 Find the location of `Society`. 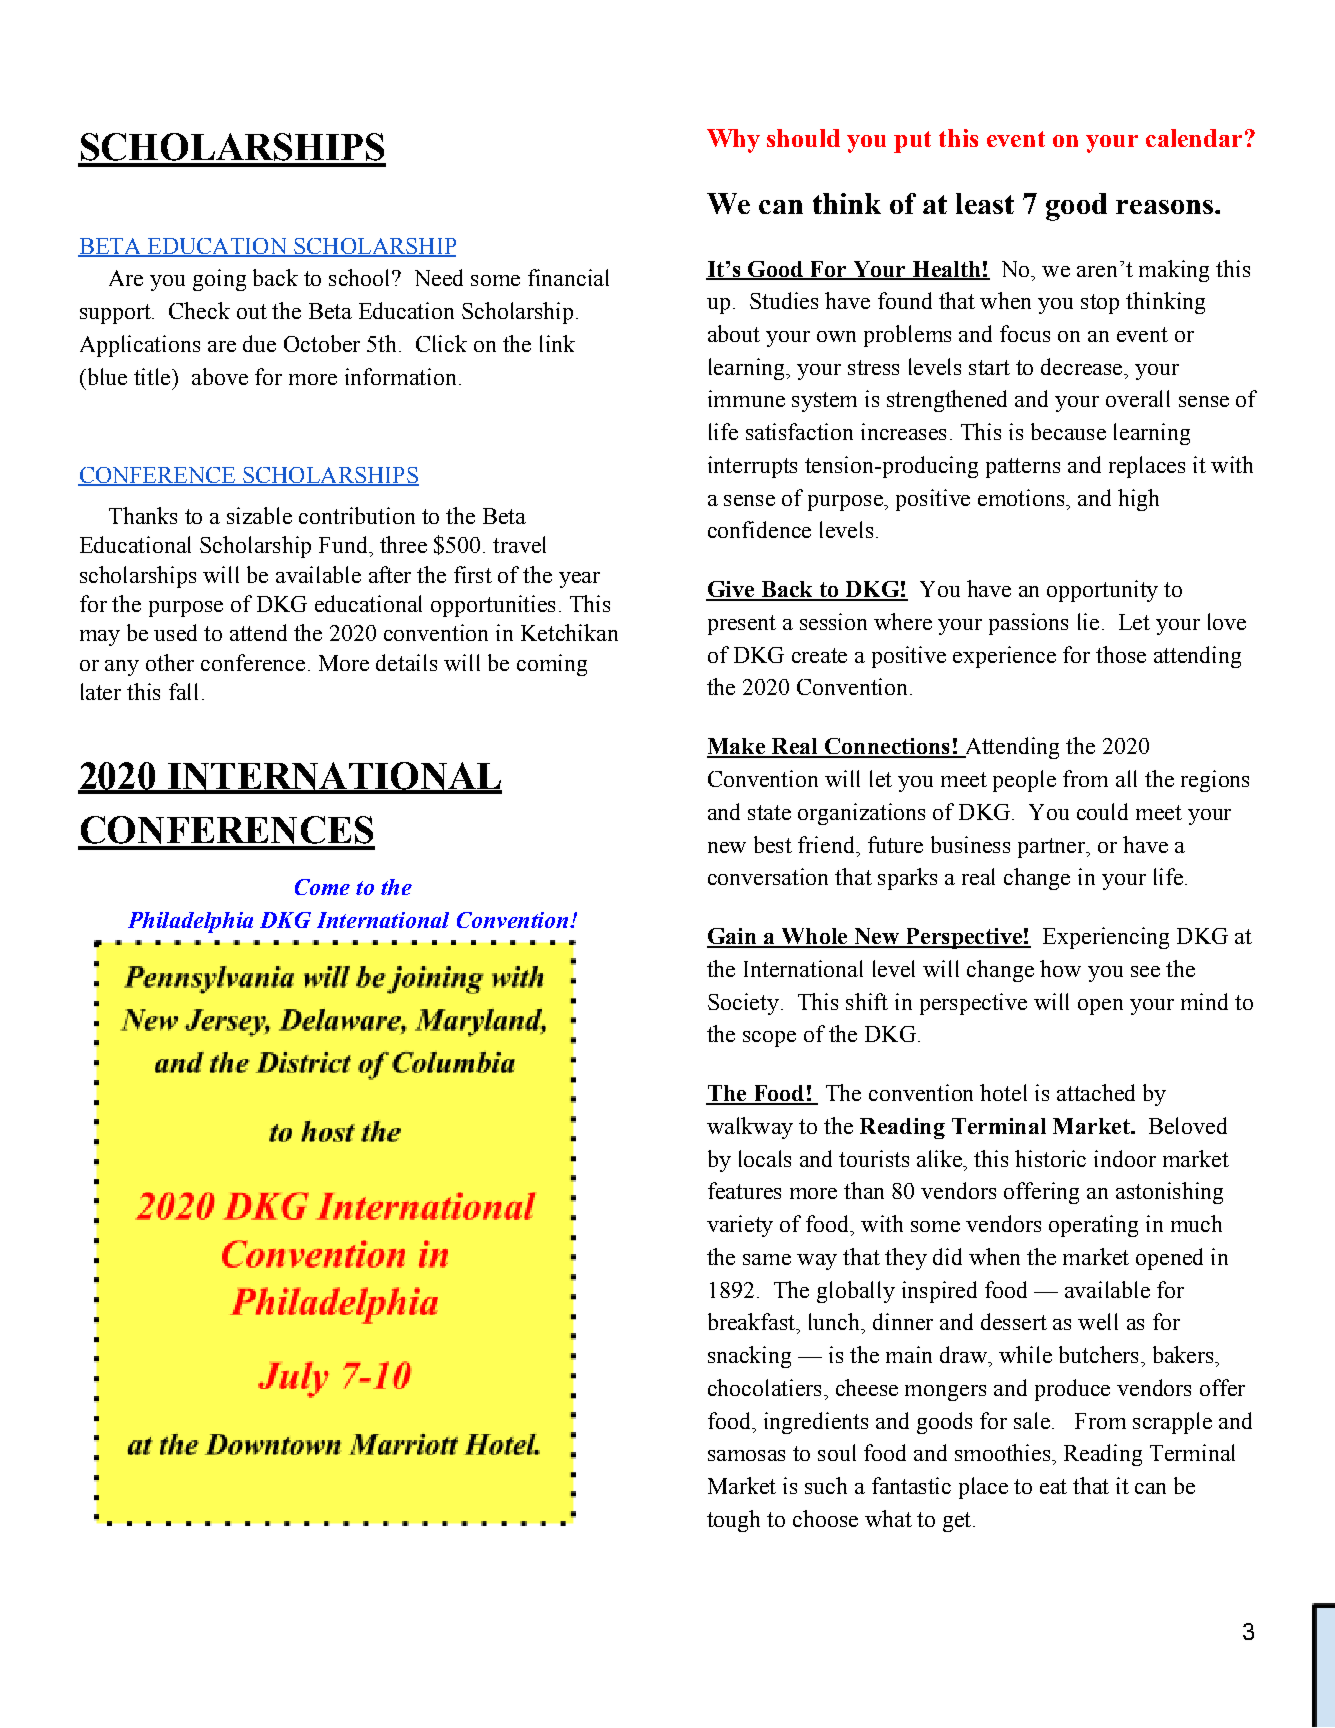

Society is located at coordinates (743, 1004).
